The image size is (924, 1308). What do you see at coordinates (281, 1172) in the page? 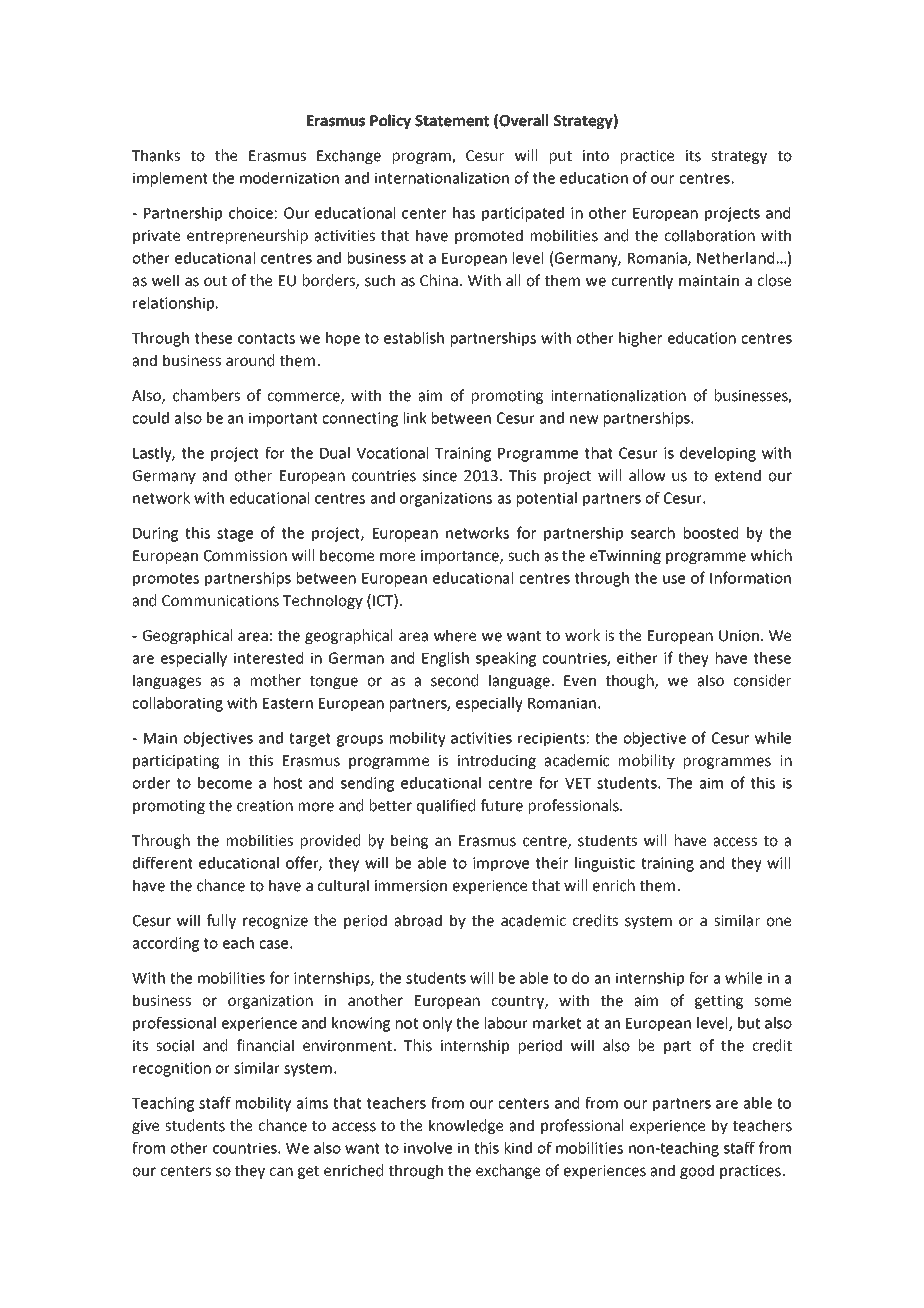
I see `can` at bounding box center [281, 1172].
